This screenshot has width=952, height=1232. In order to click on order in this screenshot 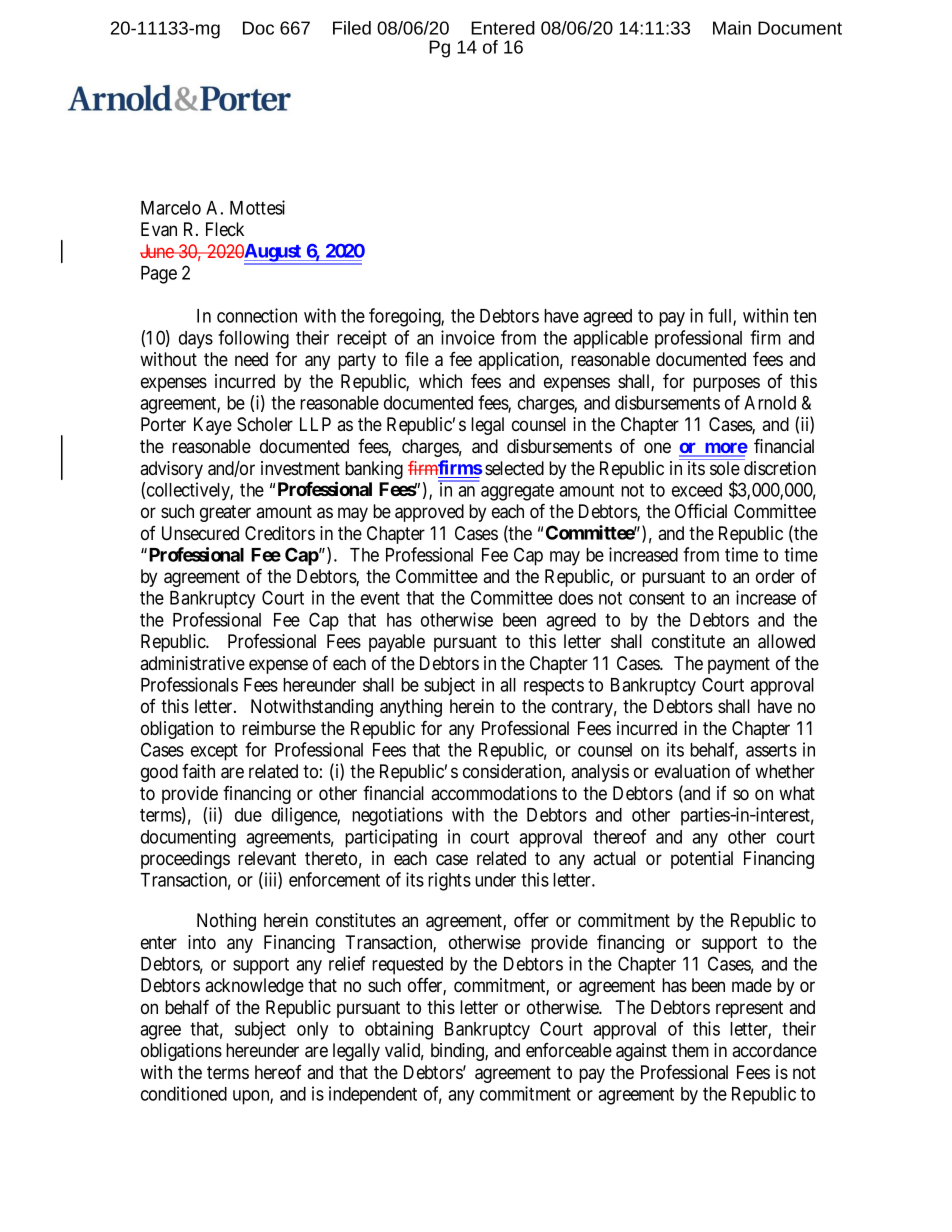, I will do `click(775, 576)`.
